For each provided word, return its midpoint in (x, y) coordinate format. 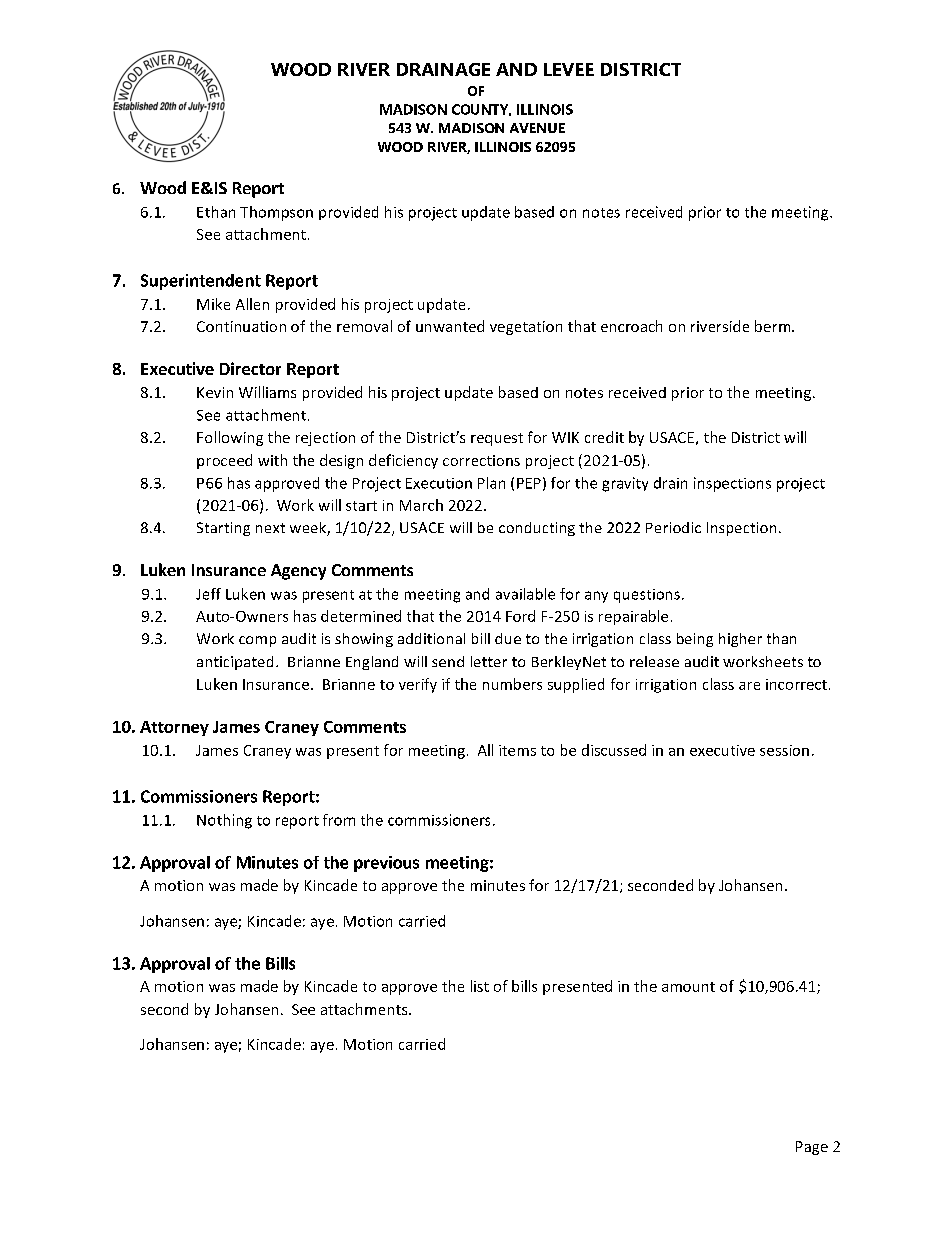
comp (257, 641)
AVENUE (537, 128)
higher (740, 640)
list (480, 986)
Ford (520, 616)
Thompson (276, 213)
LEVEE (569, 69)
